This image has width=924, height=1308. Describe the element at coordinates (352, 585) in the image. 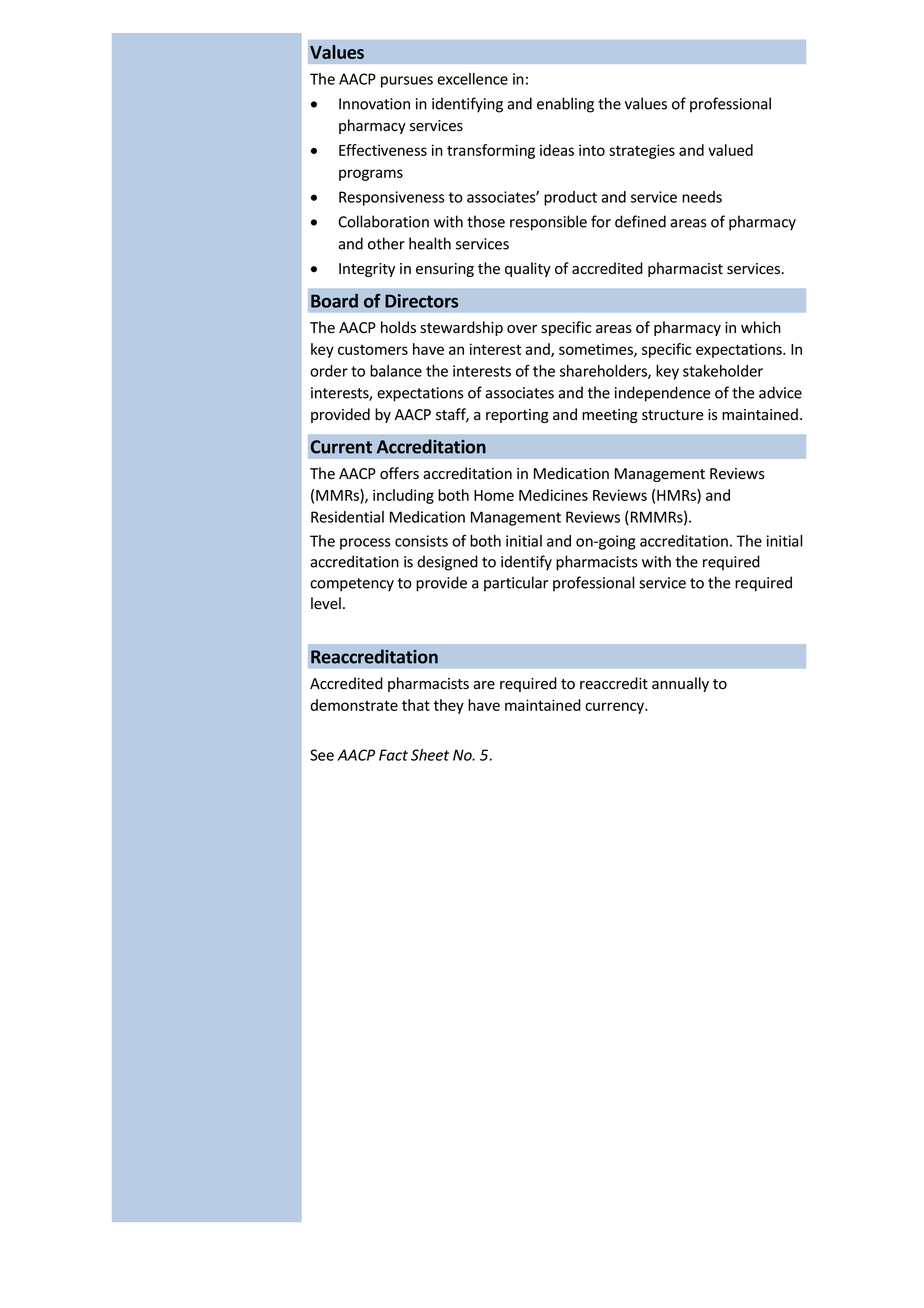

I see `competency` at that location.
